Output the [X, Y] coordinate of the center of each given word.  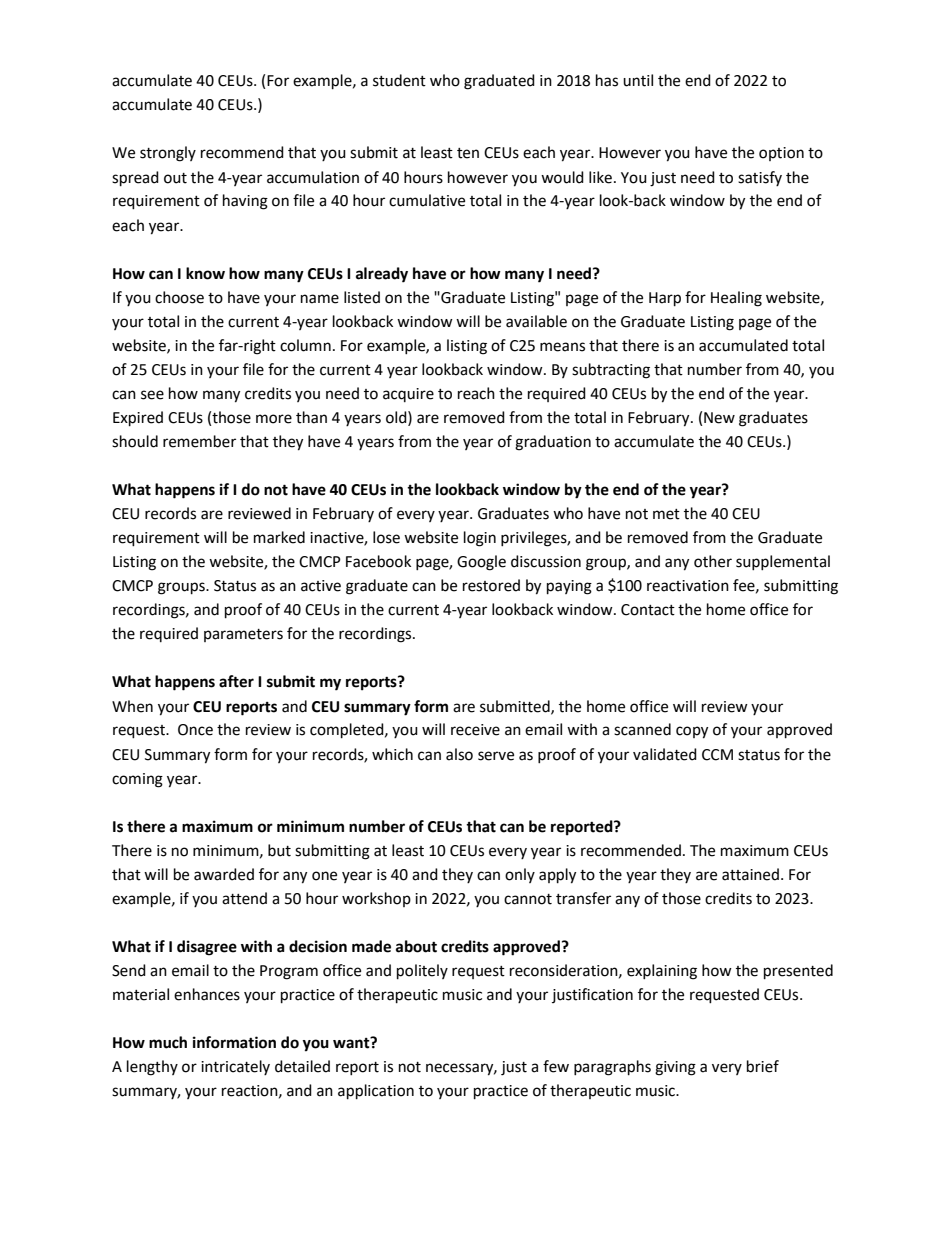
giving [675, 1068]
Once [195, 730]
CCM [717, 755]
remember [199, 441]
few [556, 1066]
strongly [168, 154]
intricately [235, 1067]
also [459, 754]
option [781, 154]
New [719, 418]
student [399, 80]
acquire [408, 395]
